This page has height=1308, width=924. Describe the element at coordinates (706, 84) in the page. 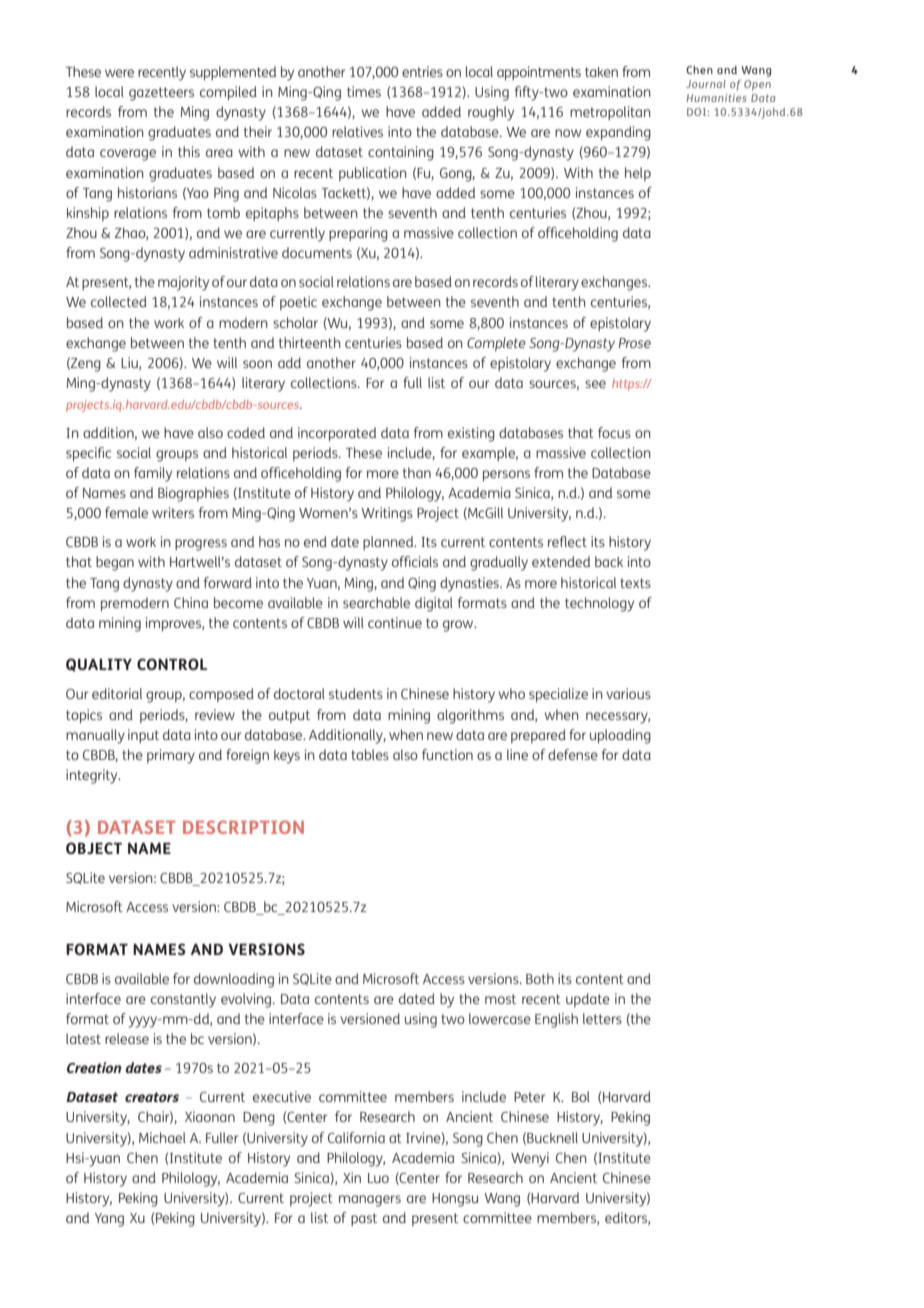

I see `Journal` at that location.
